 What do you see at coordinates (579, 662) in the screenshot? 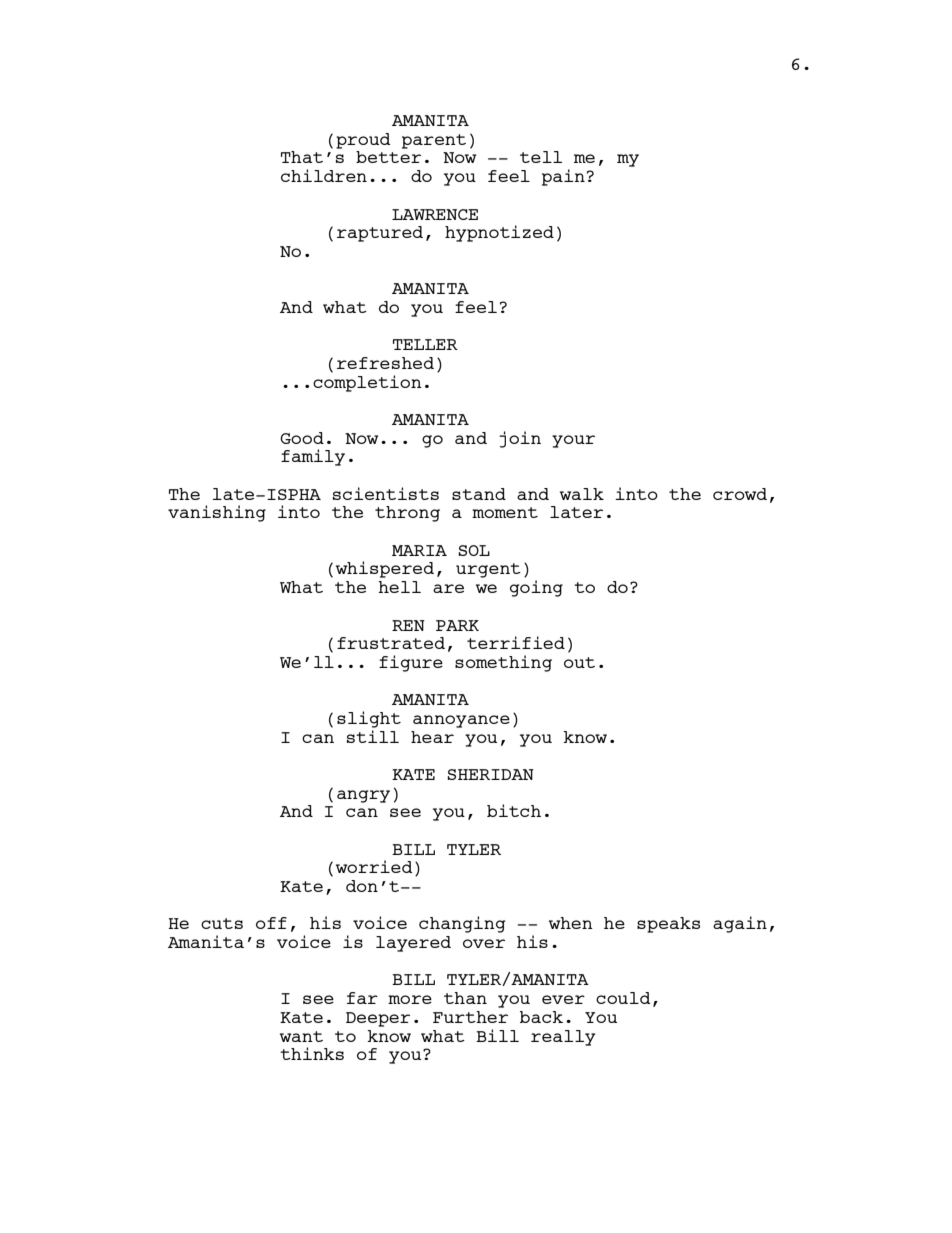
I see `out` at bounding box center [579, 662].
